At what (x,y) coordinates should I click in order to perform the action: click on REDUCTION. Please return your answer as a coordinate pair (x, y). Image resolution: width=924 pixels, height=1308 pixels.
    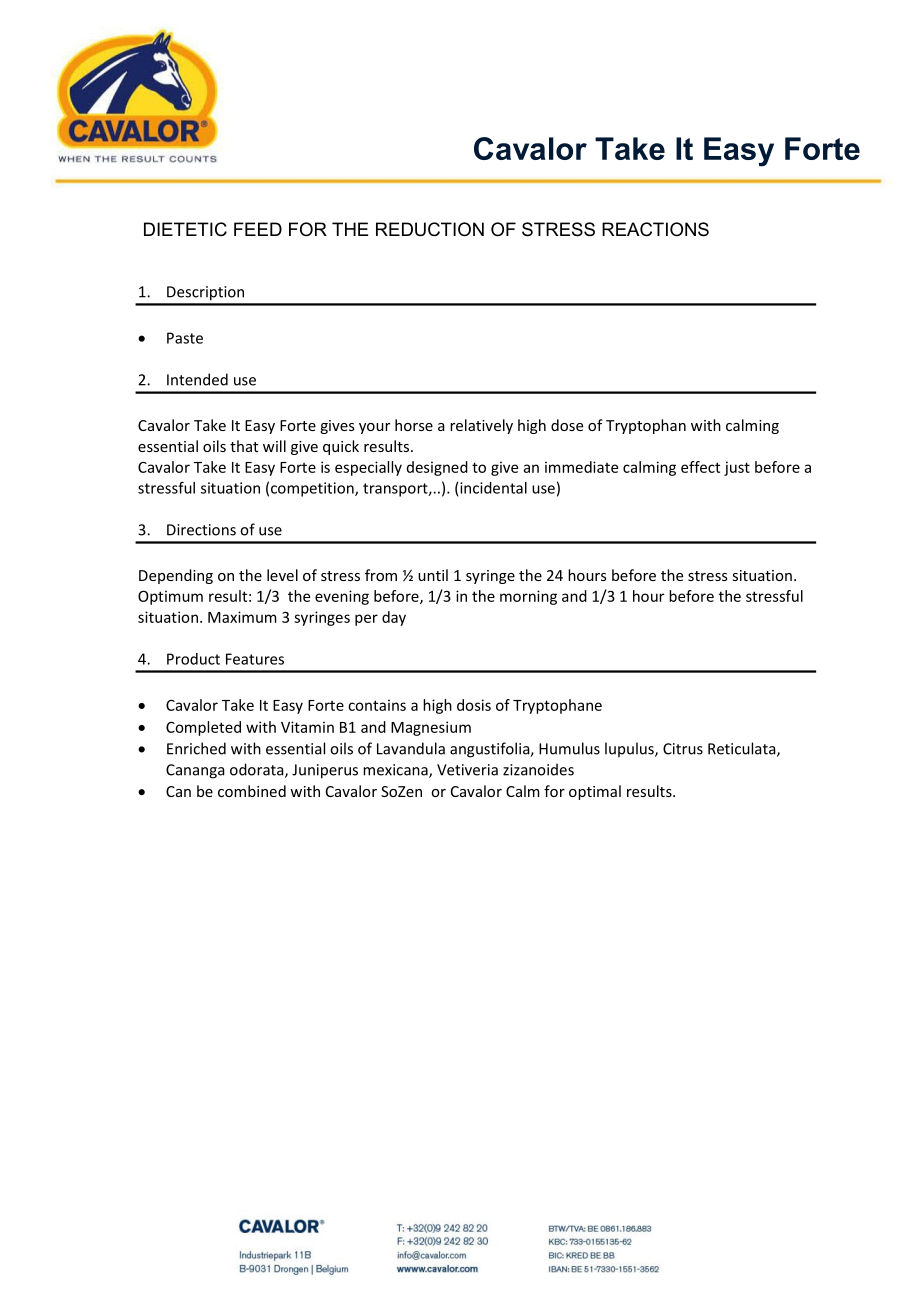
    Looking at the image, I should click on (430, 229).
